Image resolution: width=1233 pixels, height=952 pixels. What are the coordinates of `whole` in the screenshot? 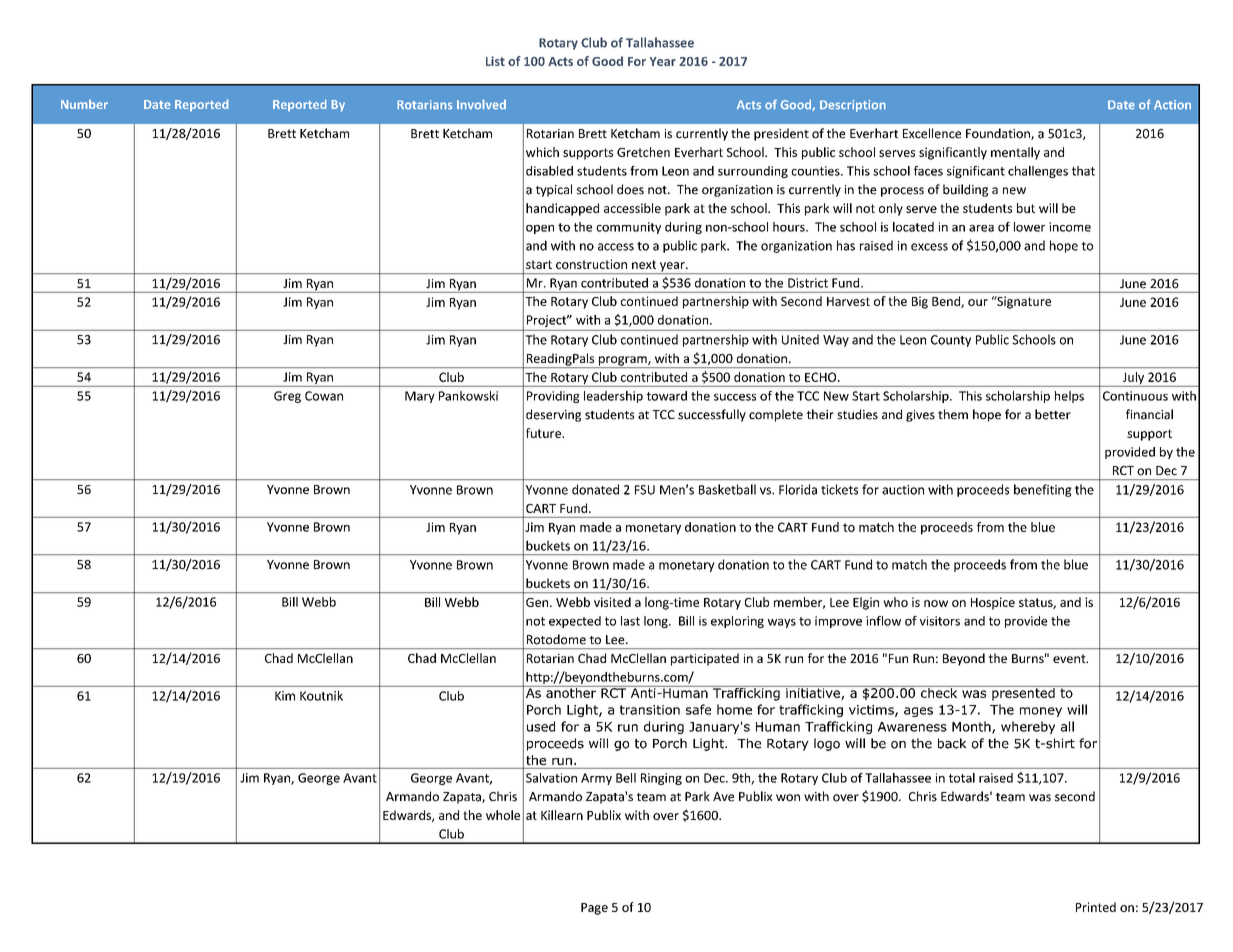 It's located at (503, 815).
